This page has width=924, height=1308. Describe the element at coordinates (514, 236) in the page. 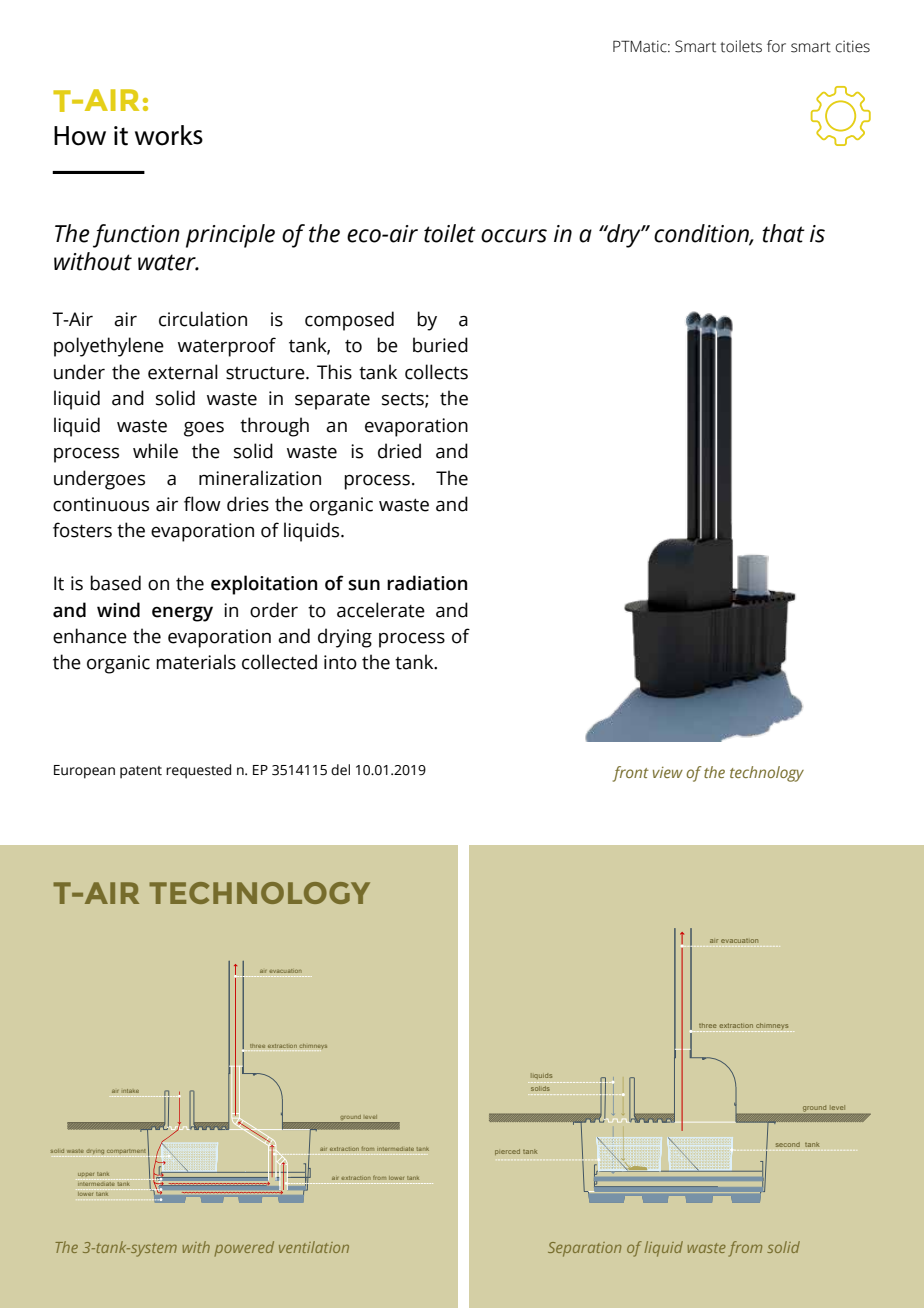

I see `occurs` at that location.
